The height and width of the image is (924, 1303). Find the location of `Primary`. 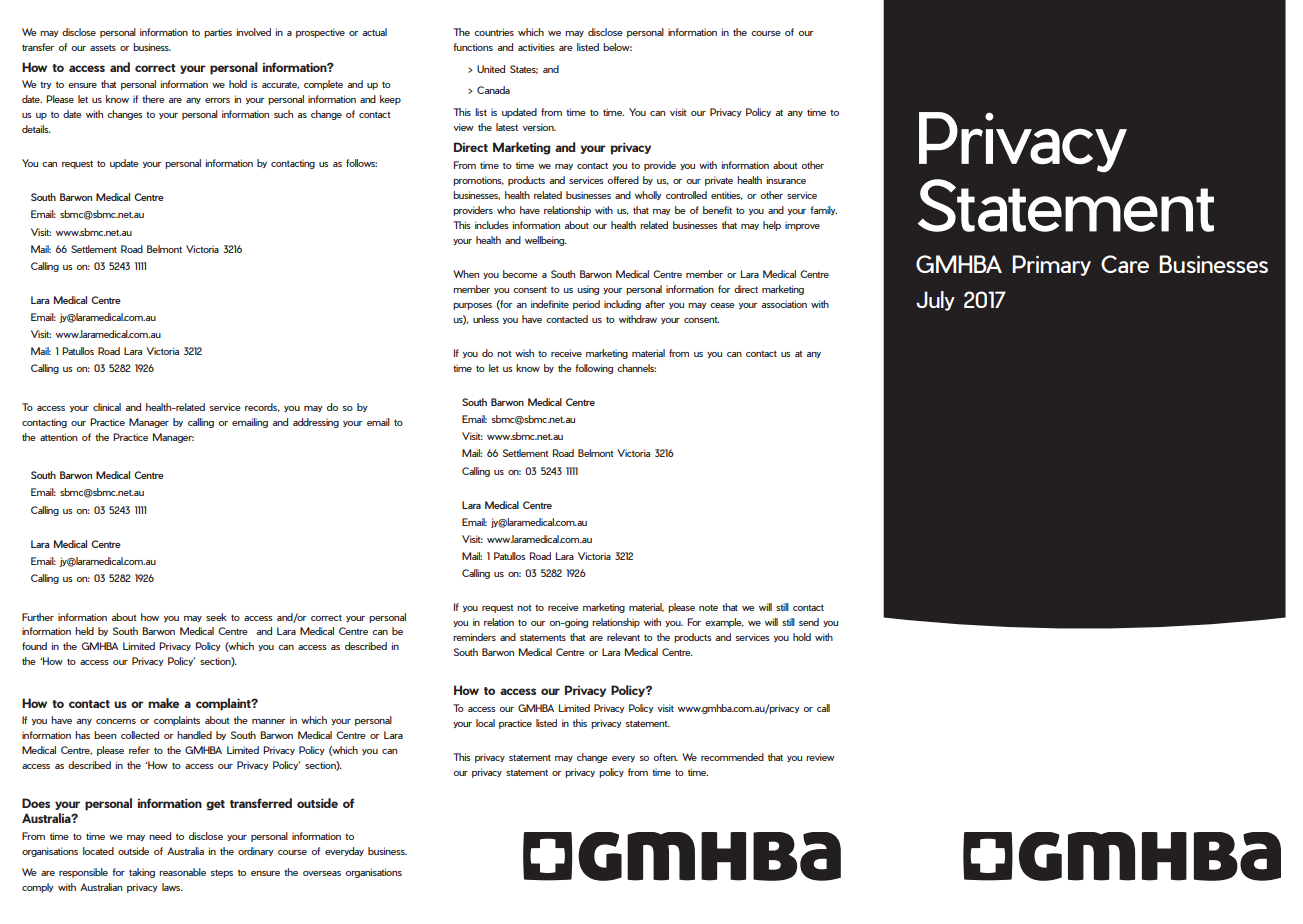

Primary is located at coordinates (1051, 265).
